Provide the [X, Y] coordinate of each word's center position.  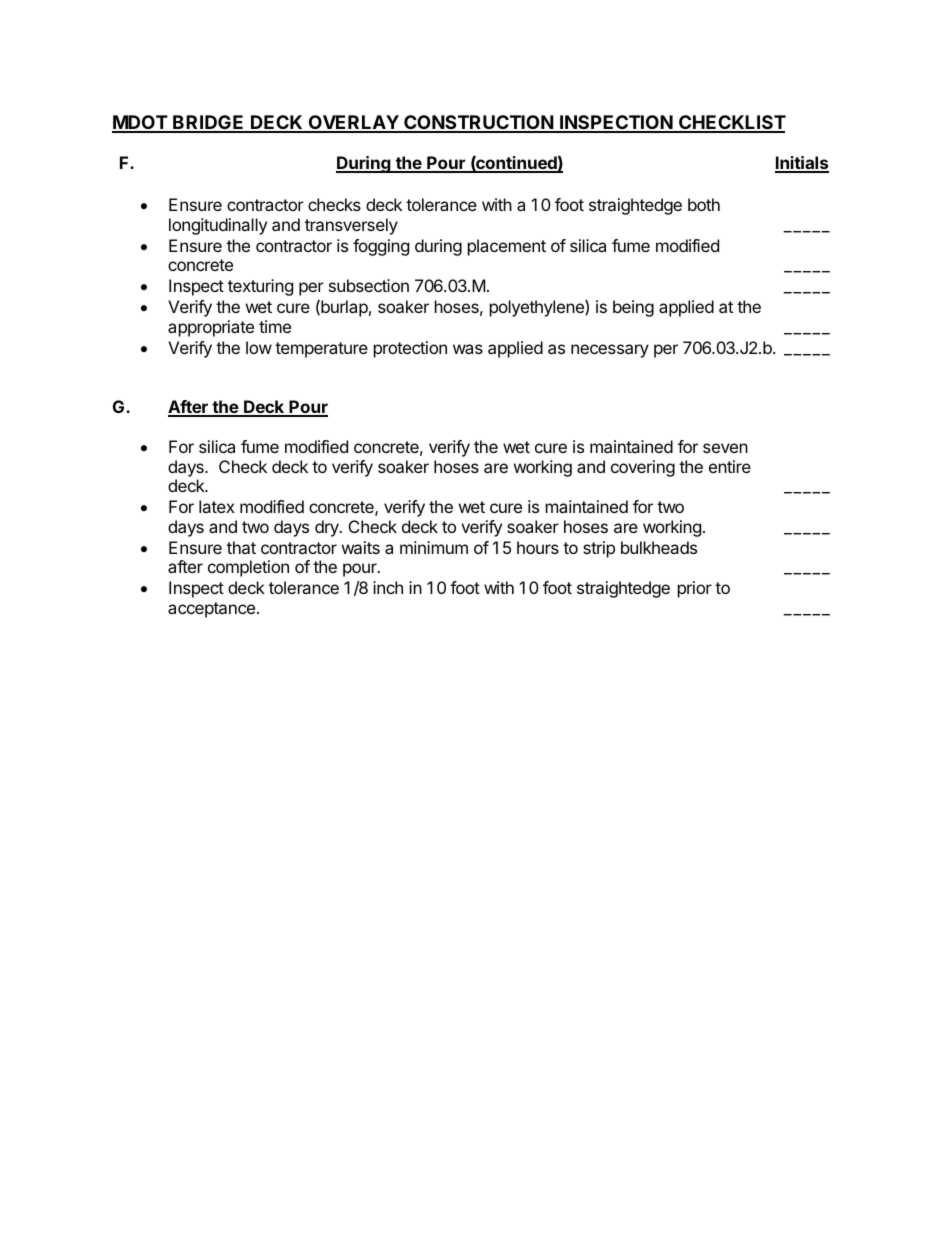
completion [248, 568]
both [704, 204]
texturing [260, 287]
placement [507, 247]
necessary [610, 351]
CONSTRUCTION [478, 123]
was [468, 349]
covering [643, 468]
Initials [802, 164]
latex [217, 506]
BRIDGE [208, 123]
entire [730, 466]
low [259, 347]
